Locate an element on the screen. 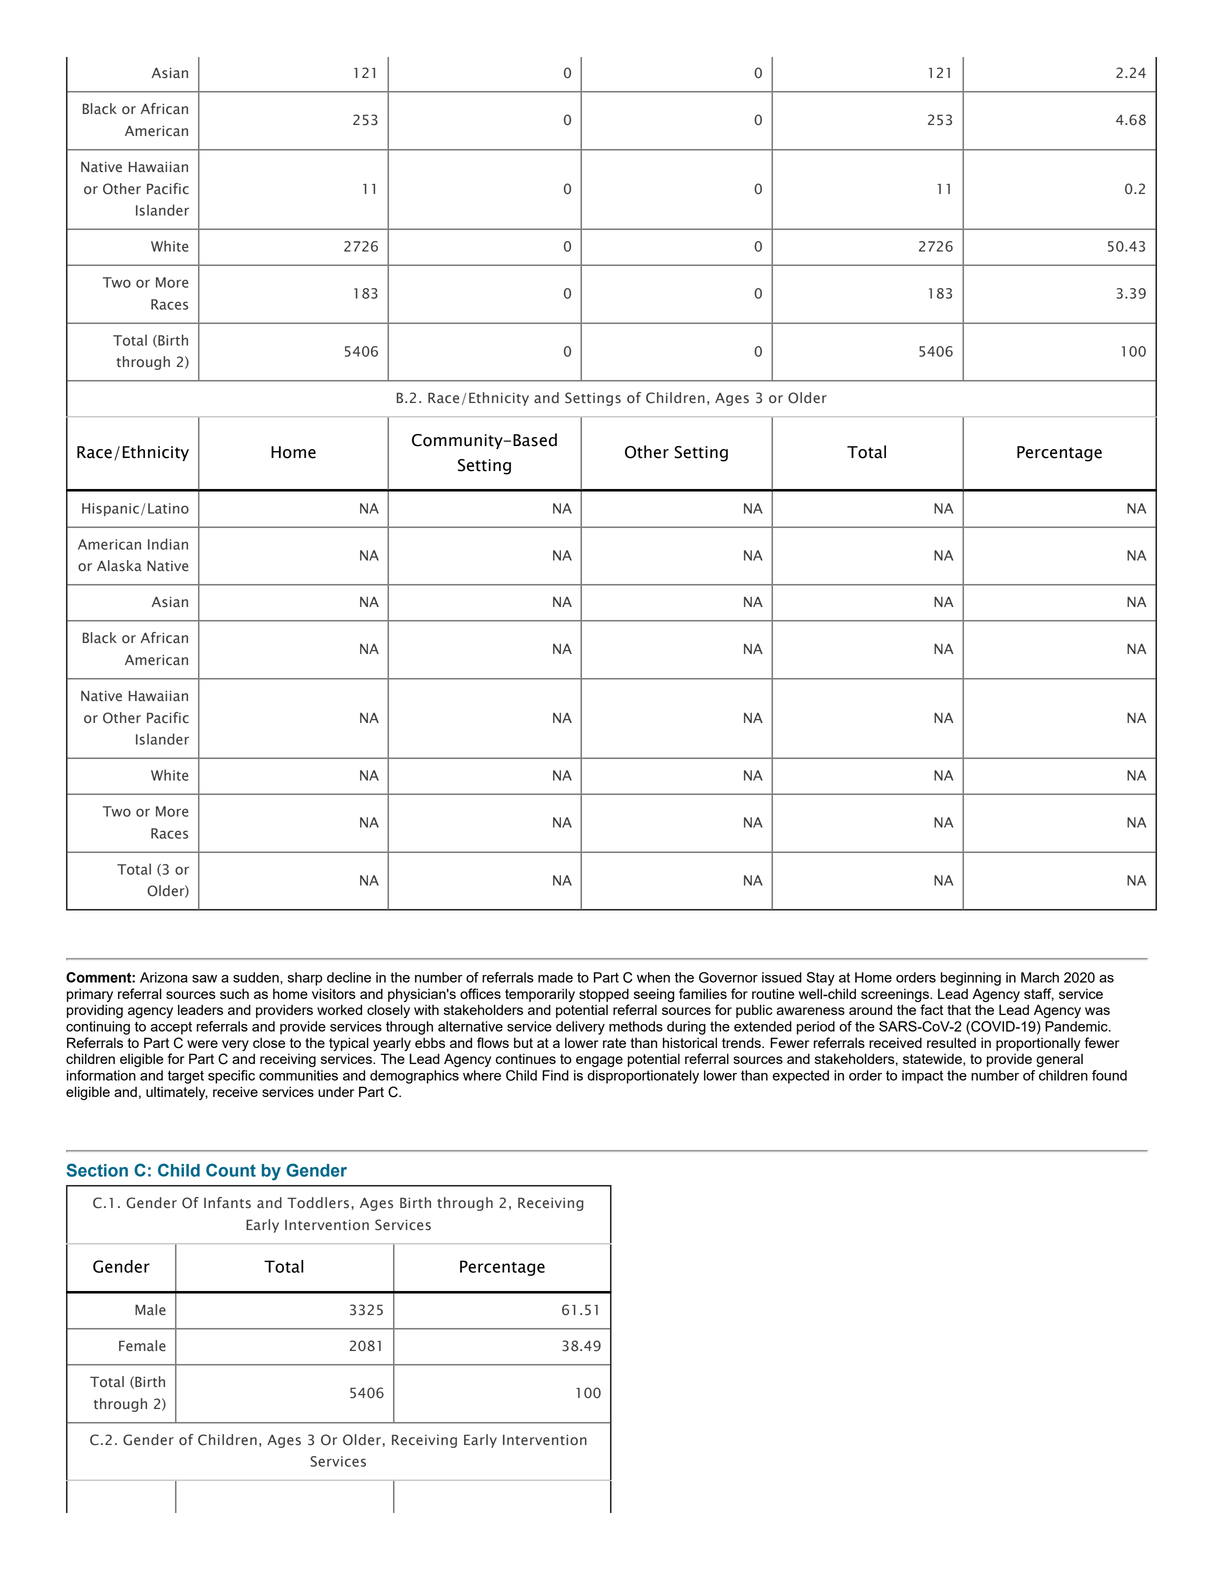  Count is located at coordinates (231, 1170).
